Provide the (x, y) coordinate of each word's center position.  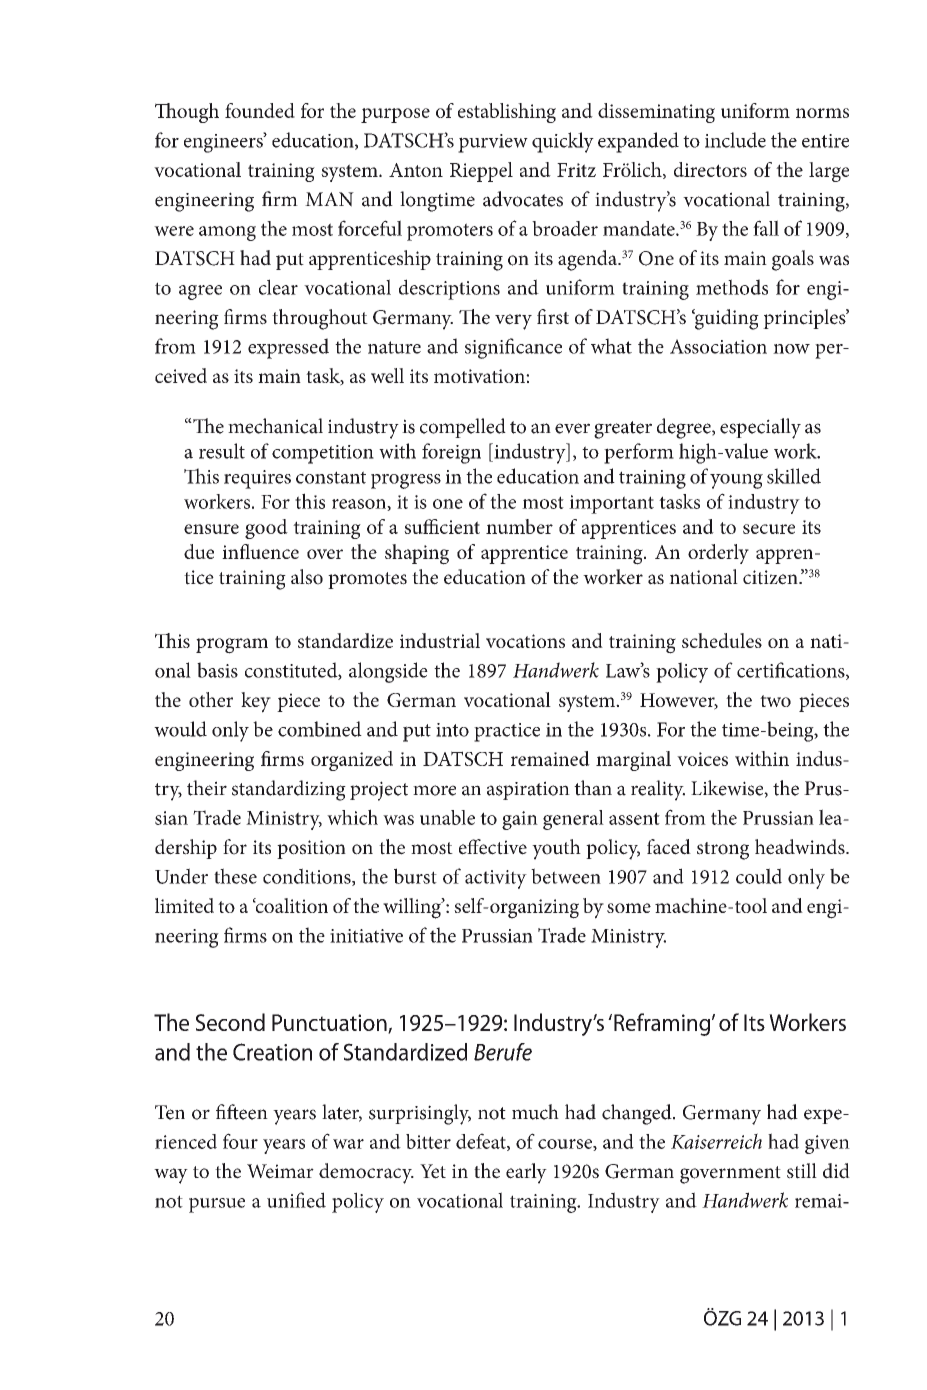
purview (493, 143)
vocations (525, 641)
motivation (480, 376)
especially (760, 428)
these (235, 876)
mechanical (275, 426)
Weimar (280, 1171)
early (526, 1173)
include (735, 140)
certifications (792, 671)
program (232, 646)
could (759, 876)
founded (260, 110)
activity (496, 879)
